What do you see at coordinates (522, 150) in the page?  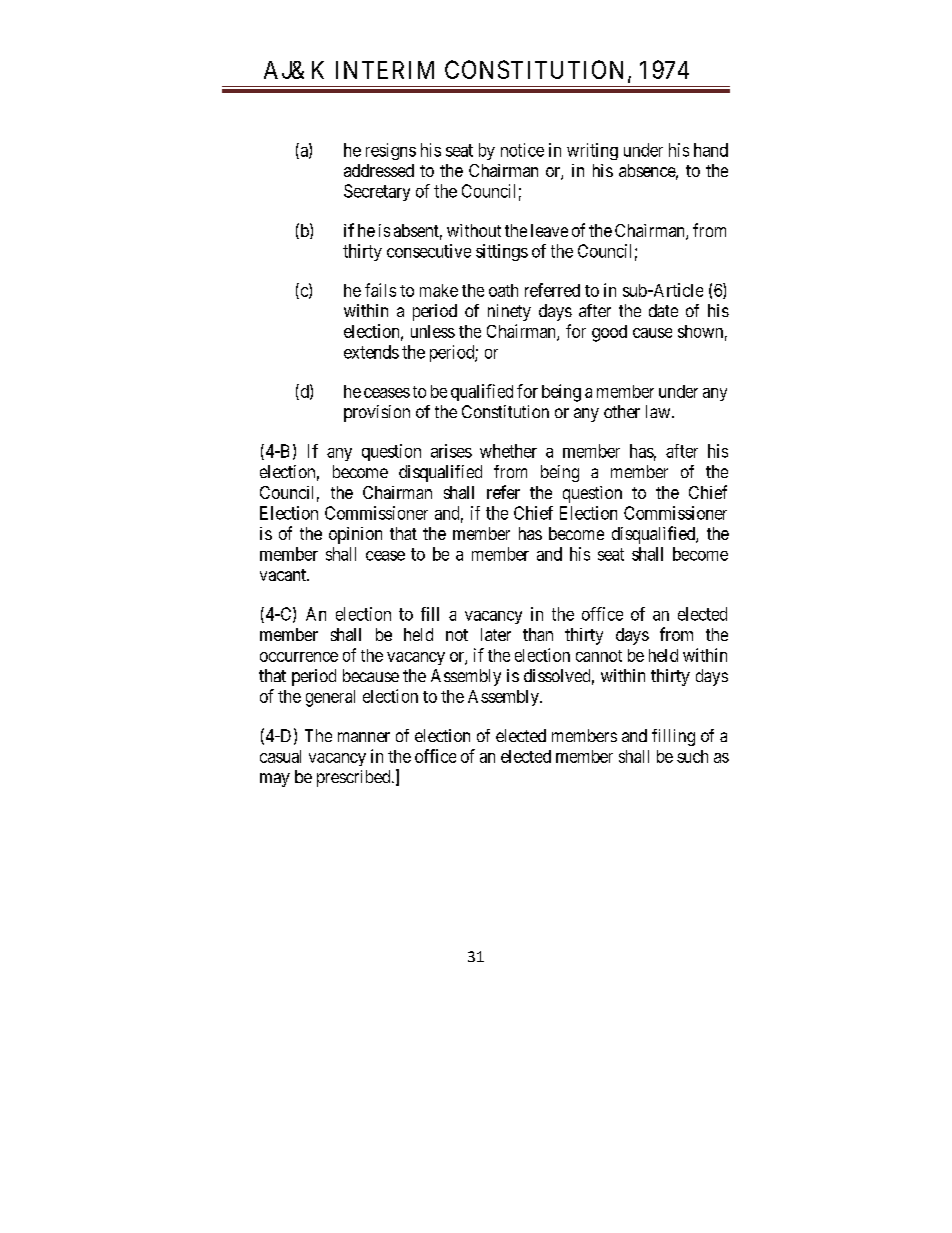 I see `notice` at bounding box center [522, 150].
